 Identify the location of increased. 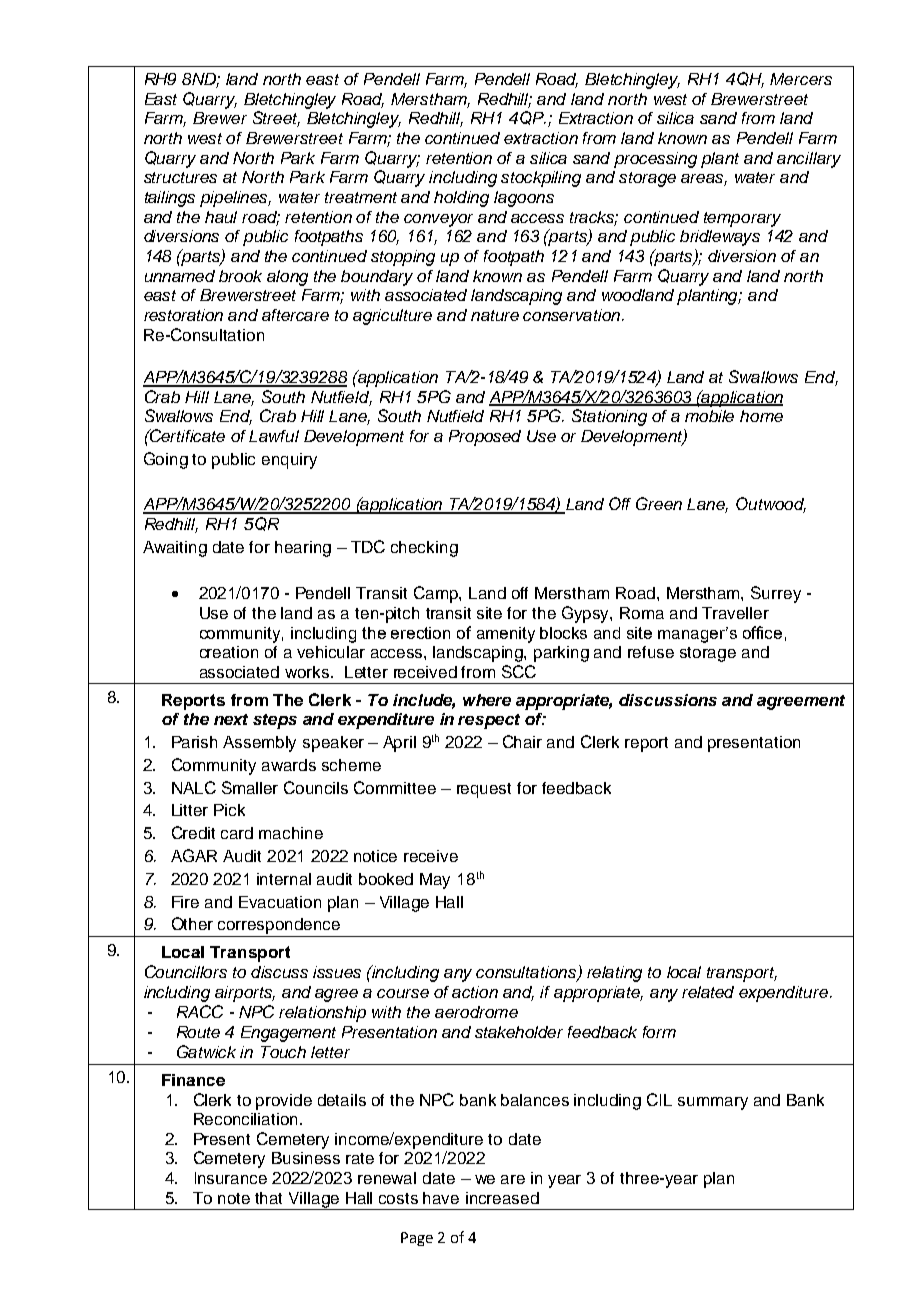
(502, 1198).
